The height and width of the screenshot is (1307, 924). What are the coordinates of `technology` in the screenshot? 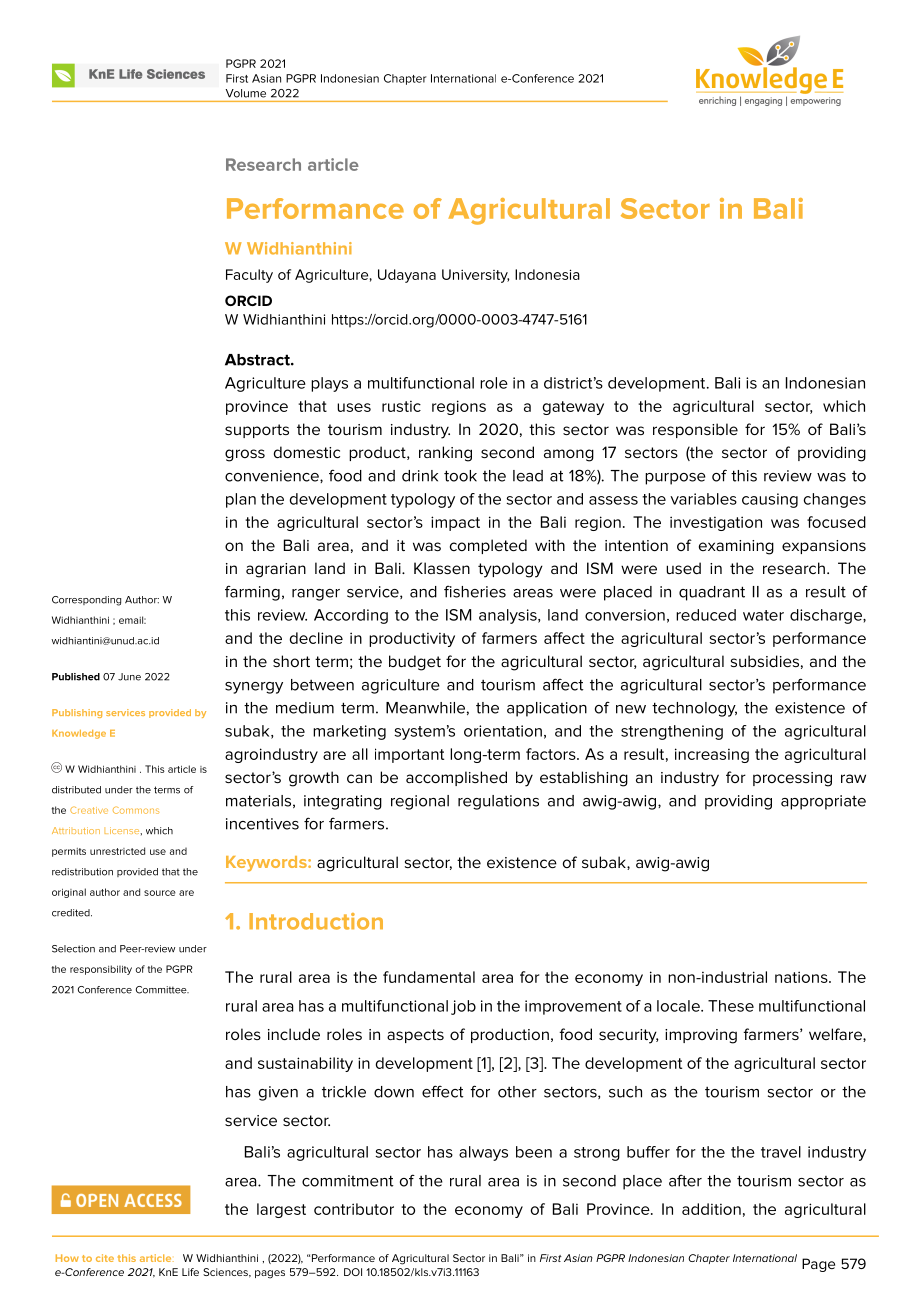 It's located at (694, 709).
